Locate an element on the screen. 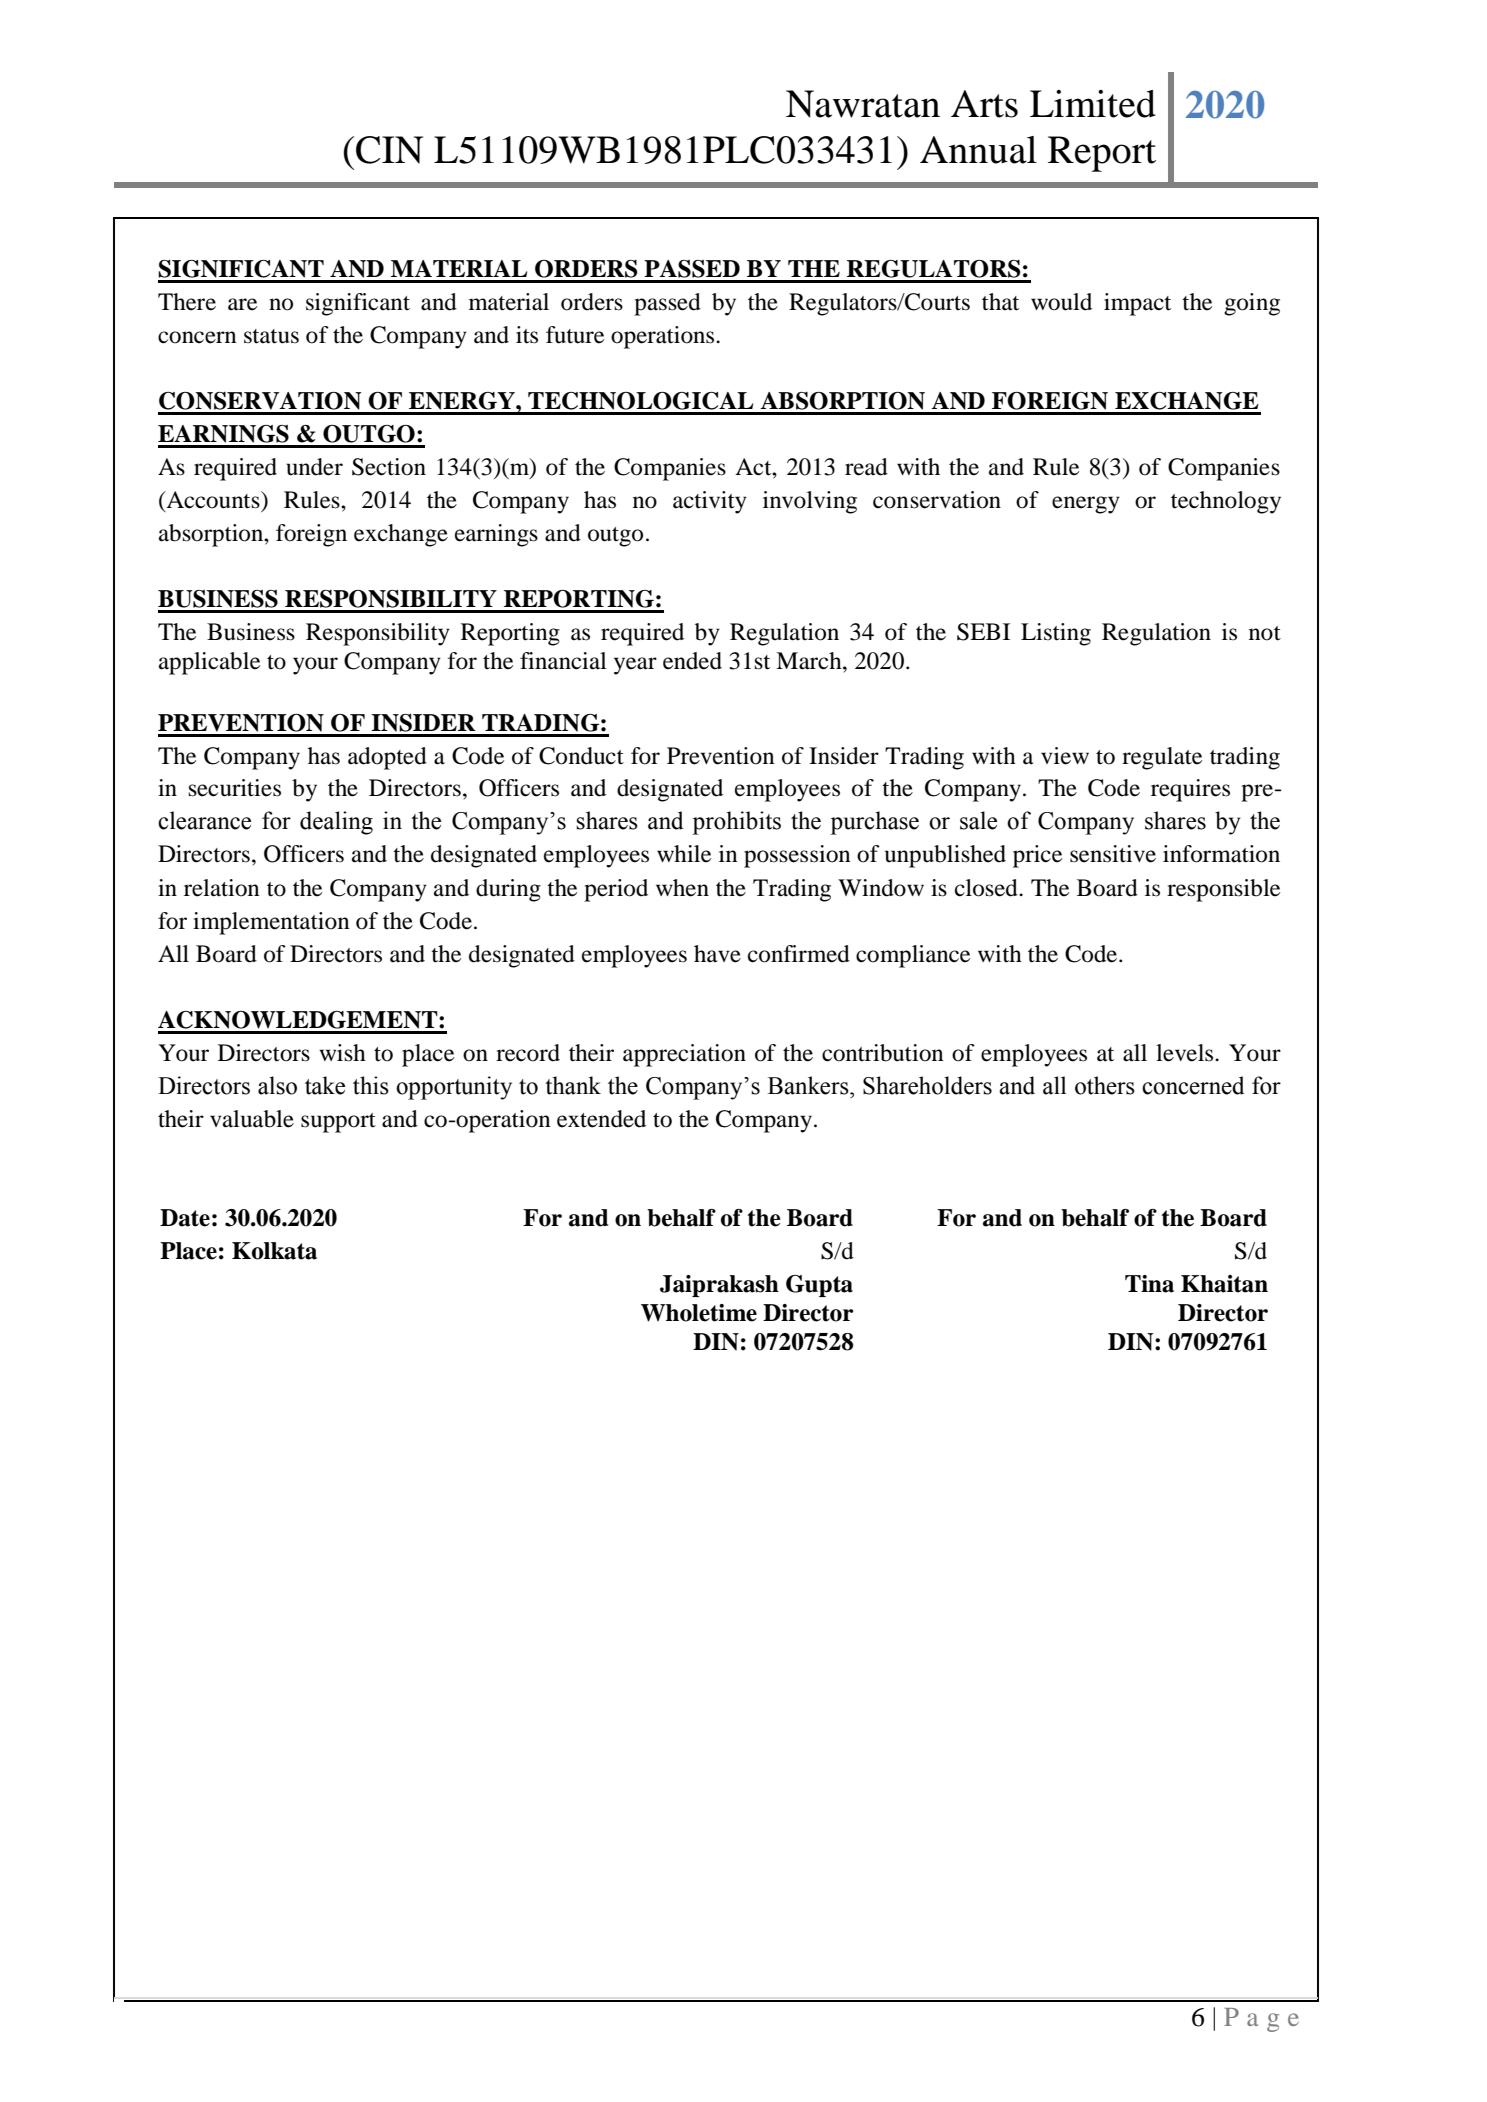 Image resolution: width=1487 pixels, height=2102 pixels. under is located at coordinates (314, 467).
